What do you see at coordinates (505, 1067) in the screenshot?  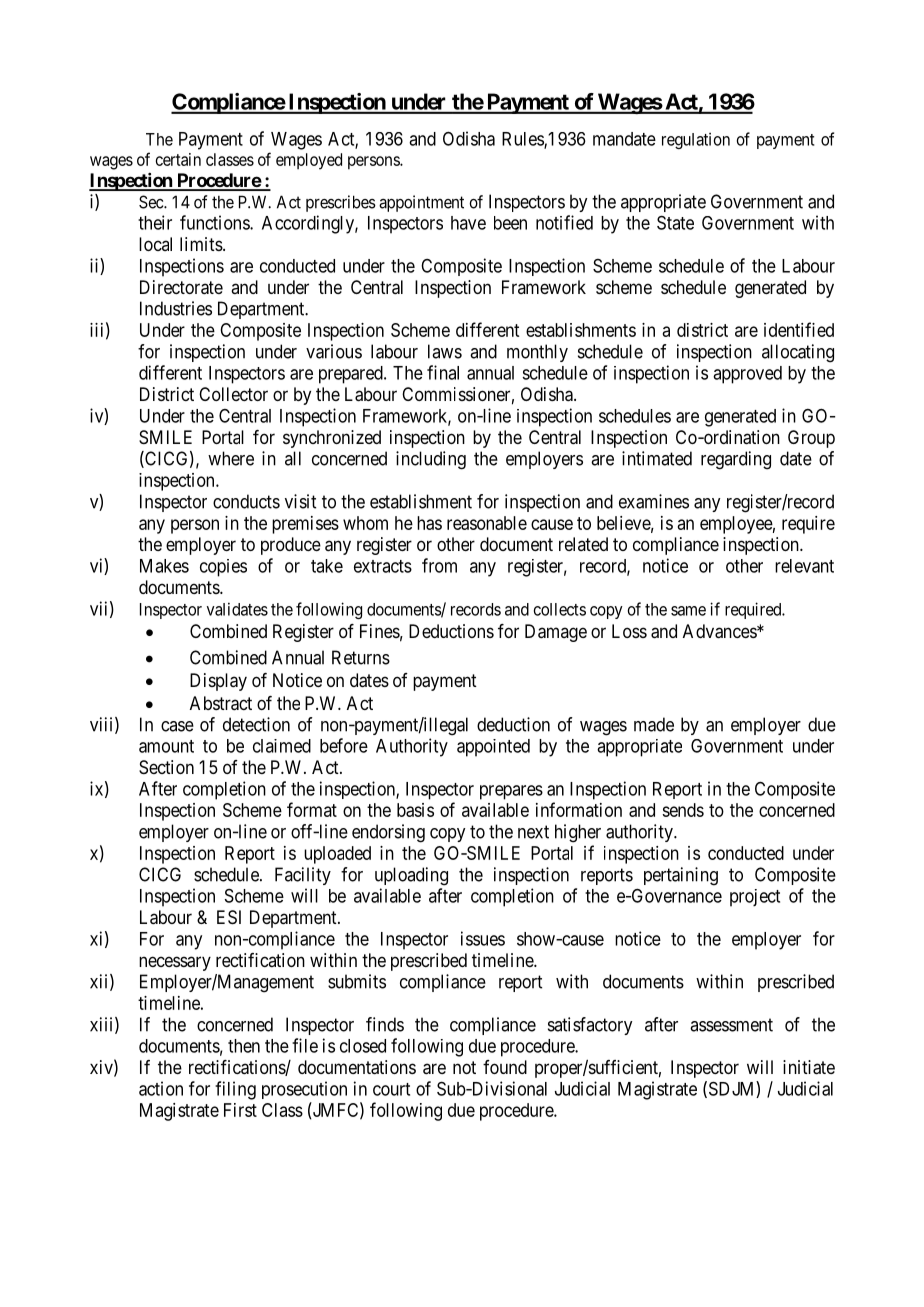 I see `found` at bounding box center [505, 1067].
